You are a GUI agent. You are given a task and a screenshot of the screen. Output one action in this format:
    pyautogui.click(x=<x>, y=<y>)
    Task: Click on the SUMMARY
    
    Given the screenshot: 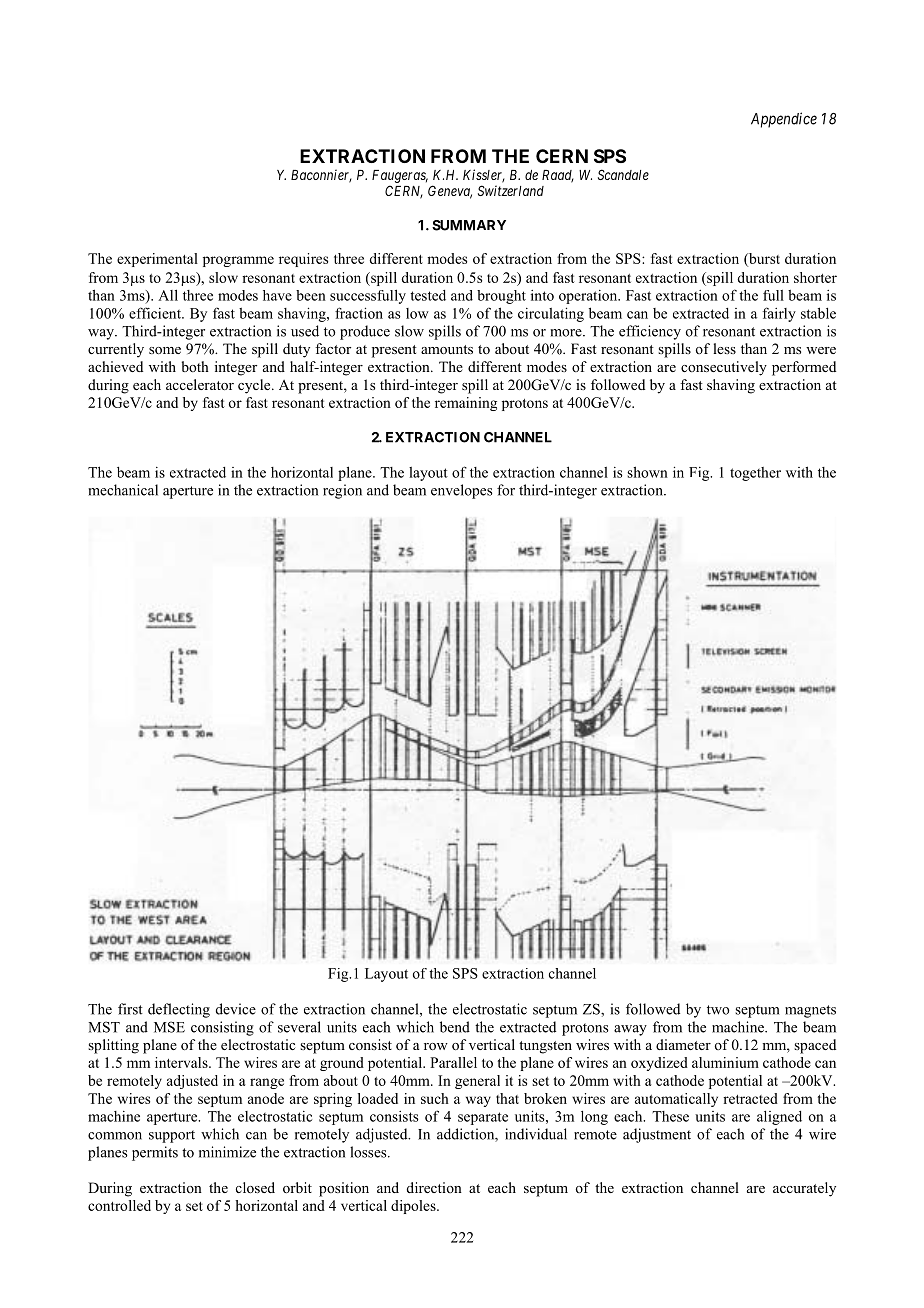 What is the action you would take?
    pyautogui.click(x=469, y=225)
